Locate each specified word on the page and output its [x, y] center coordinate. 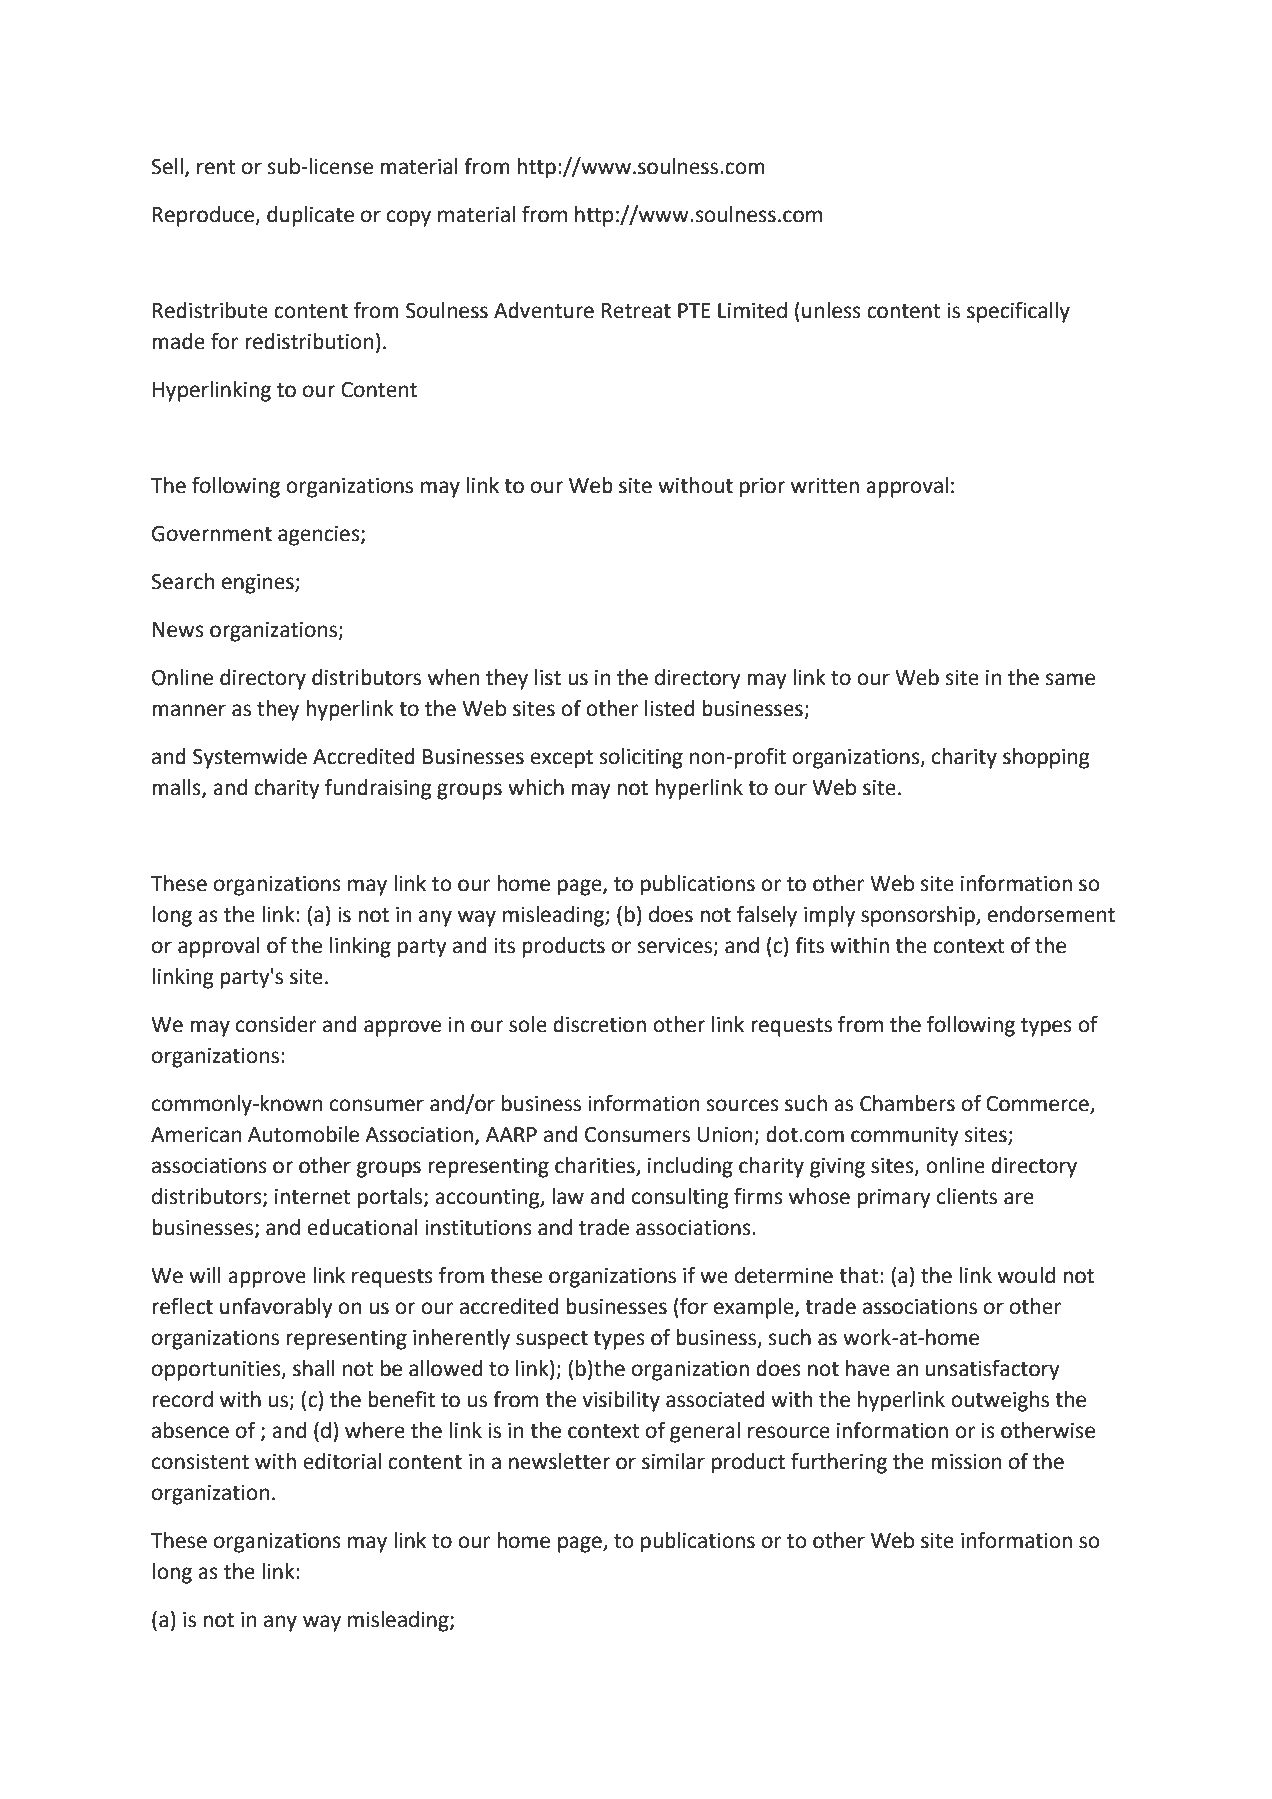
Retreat [636, 311]
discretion [599, 1024]
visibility [621, 1401]
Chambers [907, 1103]
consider [276, 1024]
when [453, 677]
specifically [1018, 312]
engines [259, 584]
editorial [342, 1461]
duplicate [310, 216]
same [1070, 679]
